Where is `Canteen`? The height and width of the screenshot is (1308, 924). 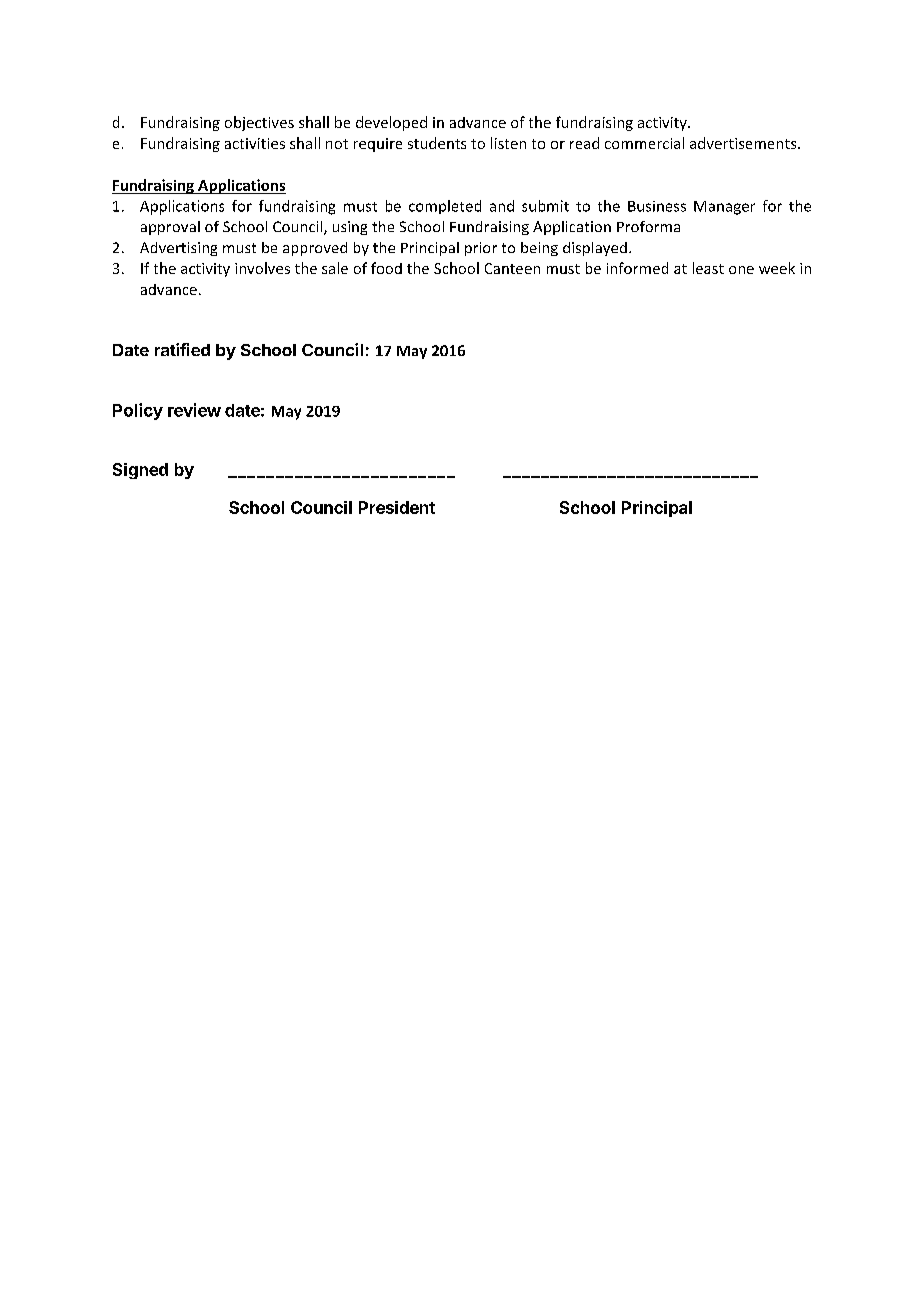
Canteen is located at coordinates (512, 268).
